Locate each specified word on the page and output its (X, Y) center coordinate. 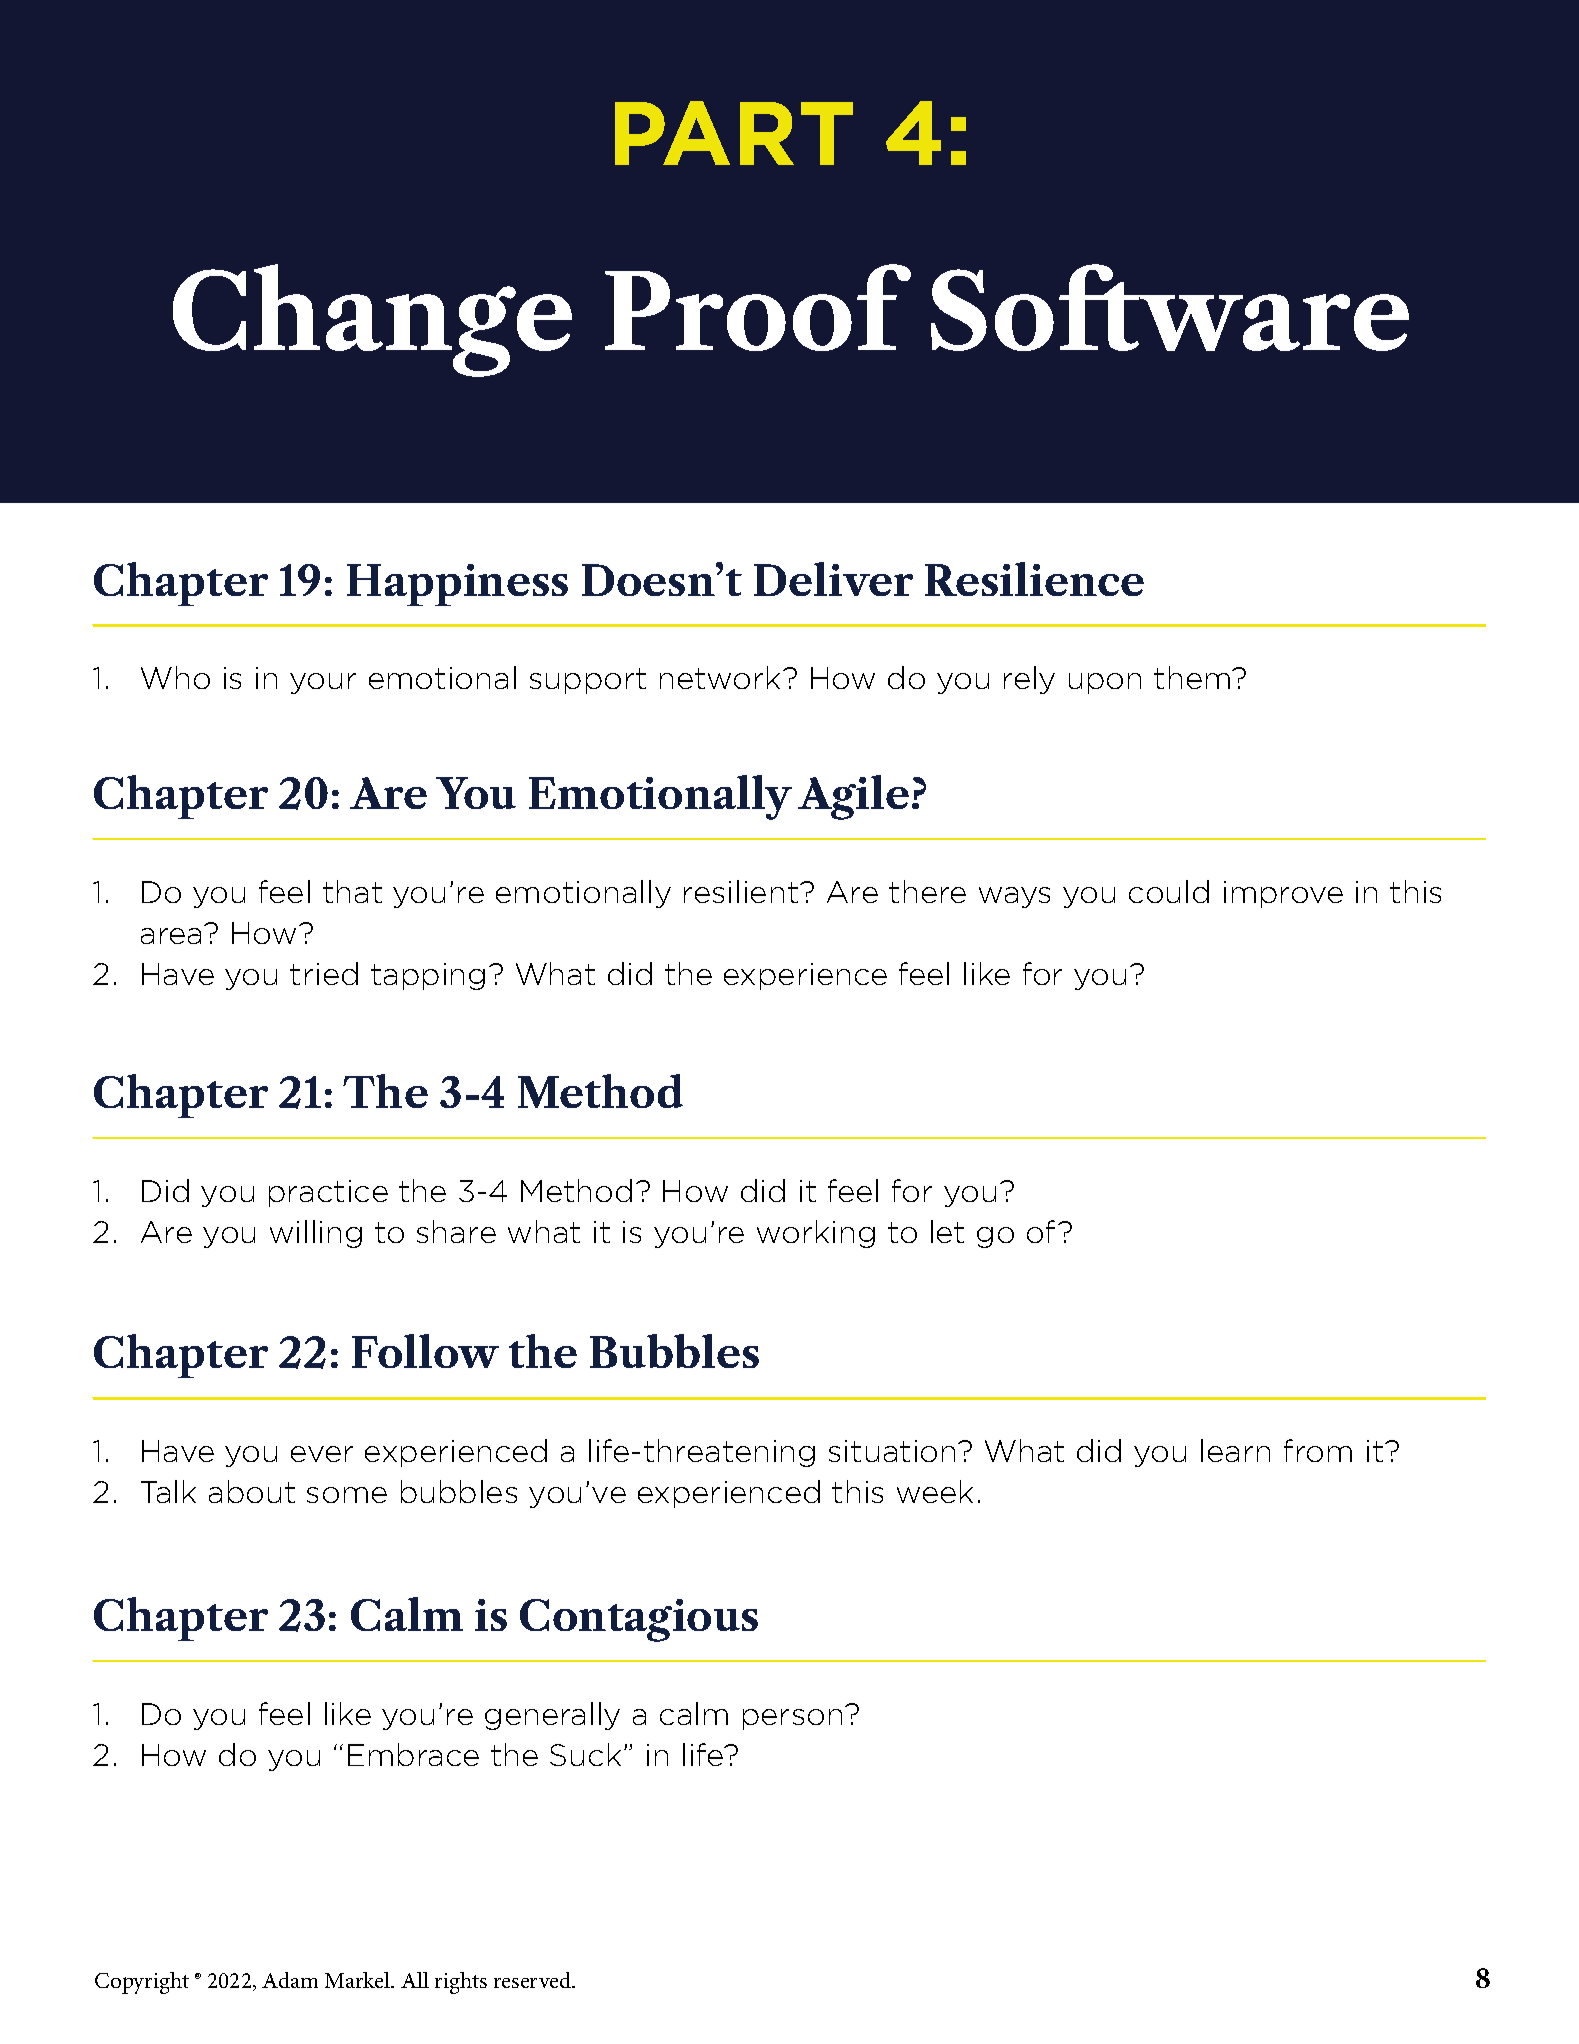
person (792, 1719)
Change (372, 320)
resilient (741, 891)
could (1169, 891)
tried (324, 973)
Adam (290, 1980)
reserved (534, 1980)
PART (734, 133)
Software (1170, 307)
